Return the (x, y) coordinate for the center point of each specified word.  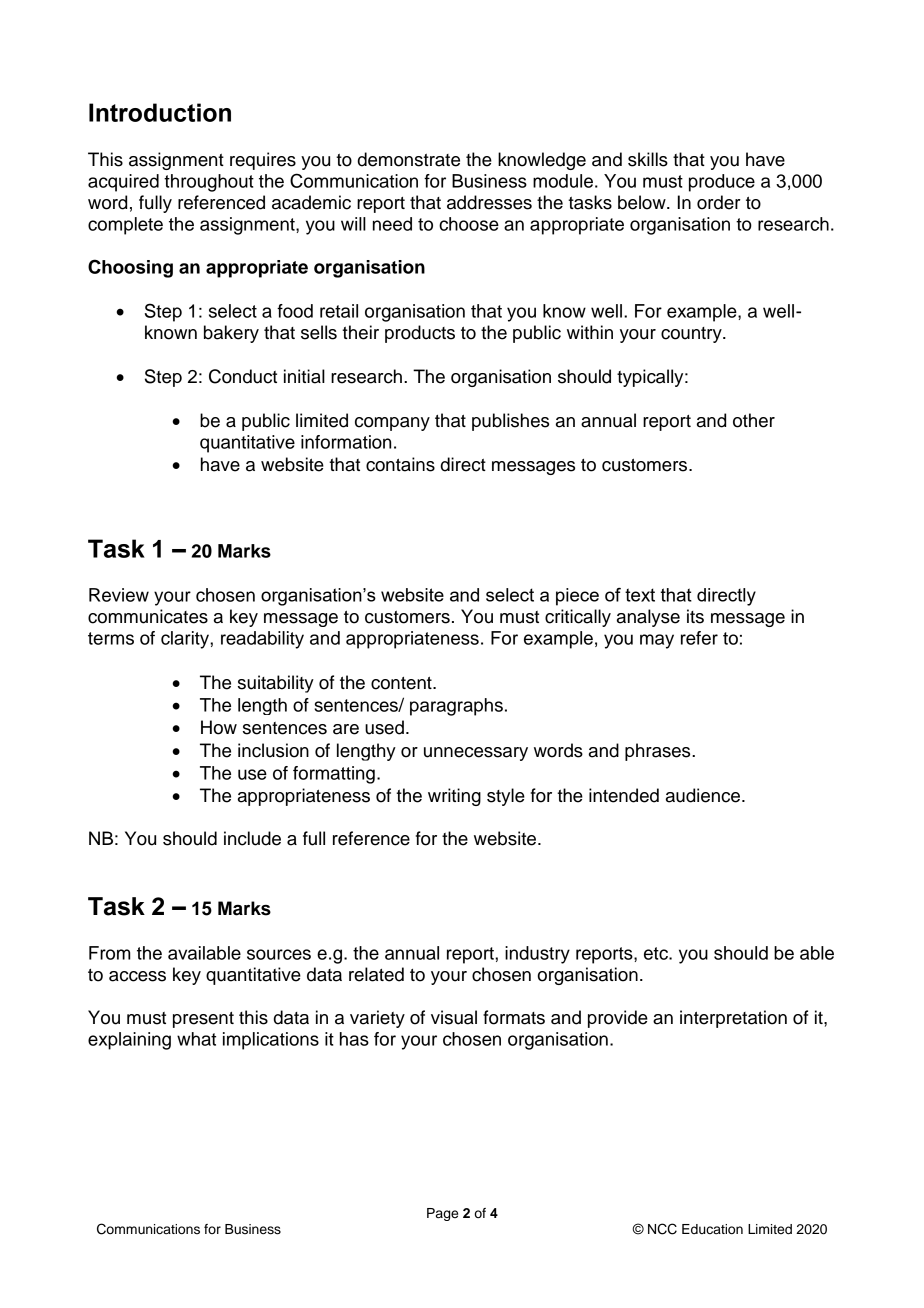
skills (648, 159)
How (219, 727)
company (392, 424)
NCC (662, 1229)
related (376, 974)
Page (442, 1214)
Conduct (243, 376)
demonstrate (409, 159)
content (402, 683)
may (657, 641)
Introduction (160, 112)
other (754, 420)
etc (657, 953)
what (196, 1039)
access (137, 976)
